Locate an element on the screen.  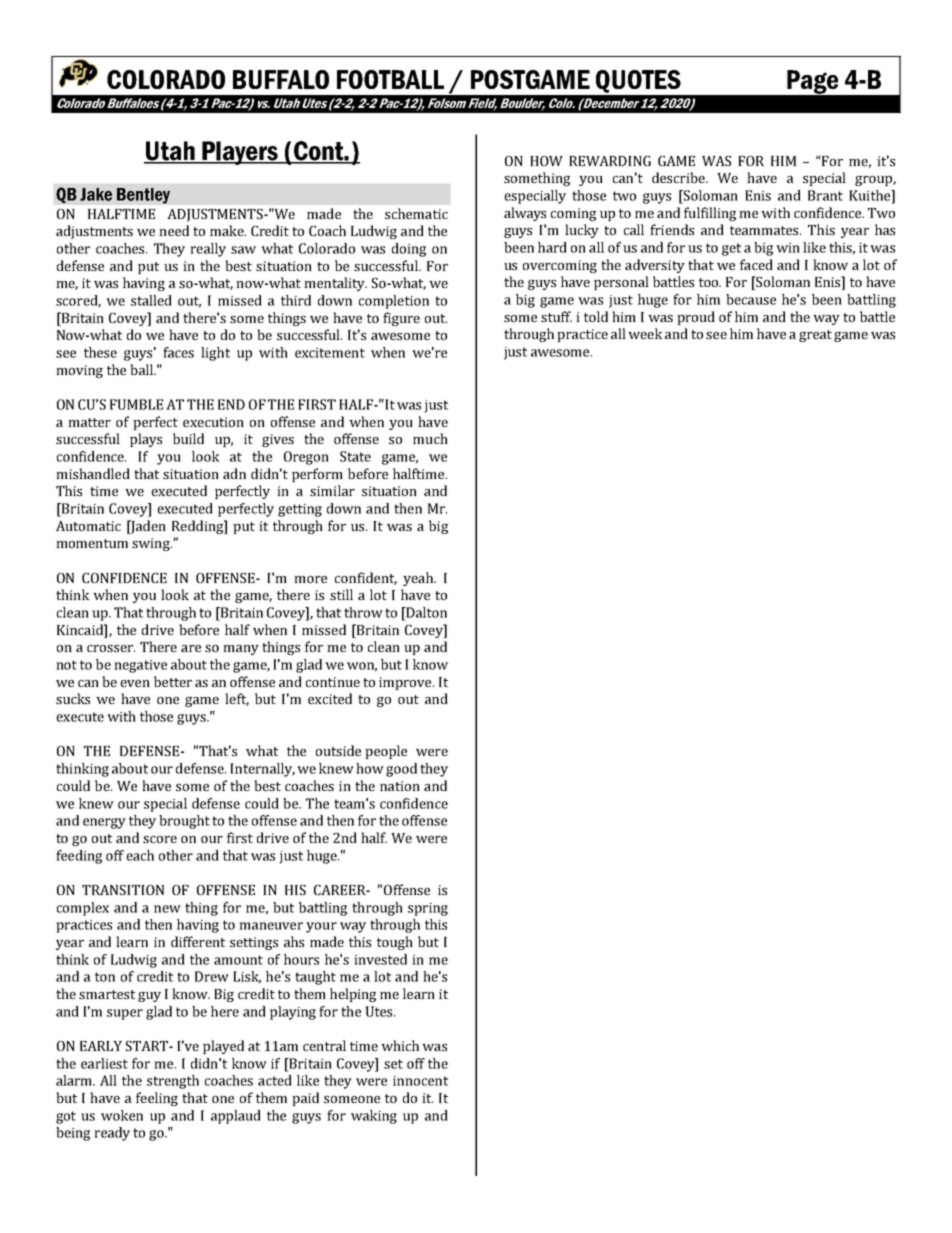
innocent is located at coordinates (420, 1081).
